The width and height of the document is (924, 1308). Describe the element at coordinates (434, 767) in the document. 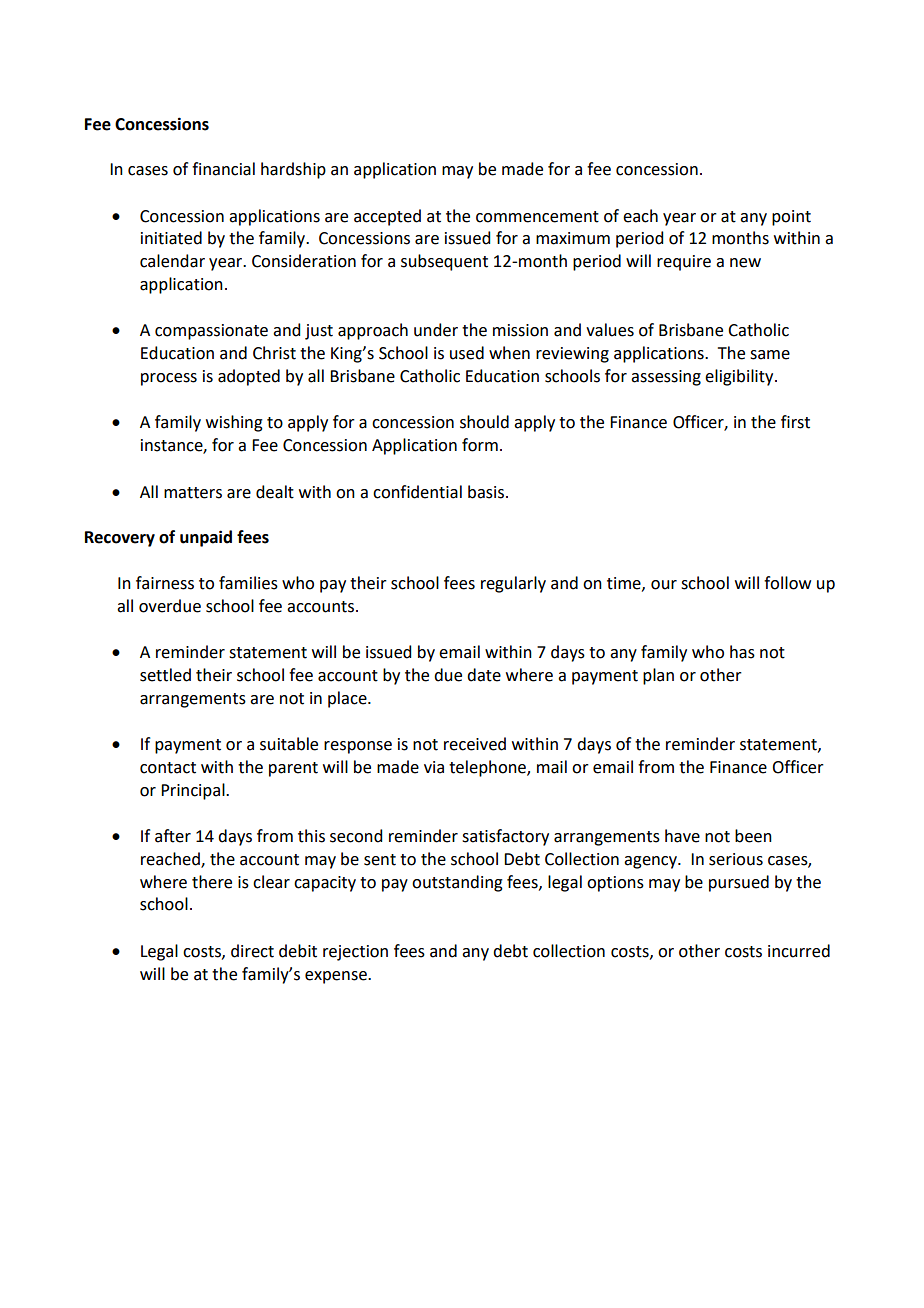

I see `via` at that location.
